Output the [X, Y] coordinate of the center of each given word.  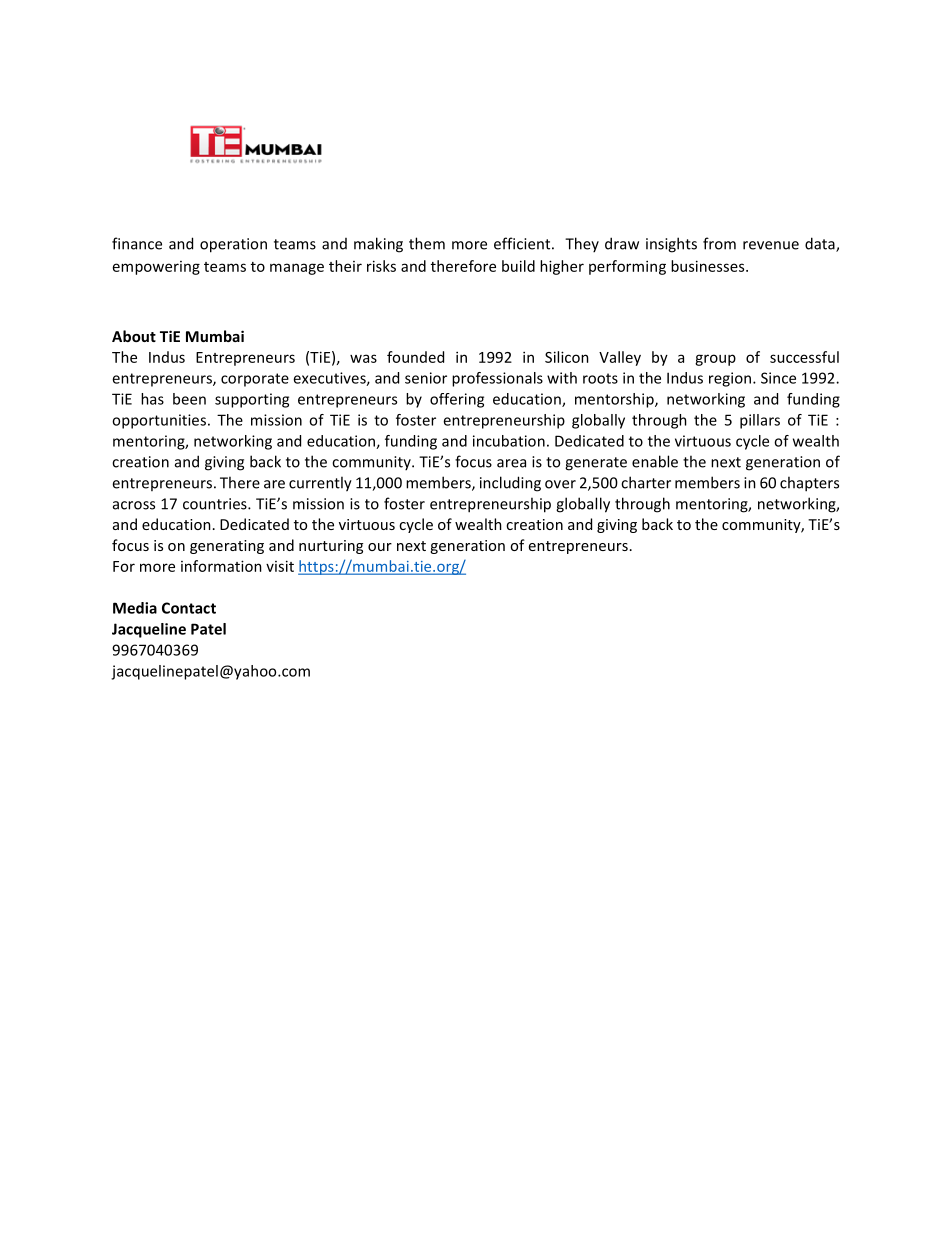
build [518, 266]
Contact [189, 608]
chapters [809, 484]
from [719, 243]
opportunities [159, 421]
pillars [760, 421]
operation [233, 245]
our [380, 547]
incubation [509, 441]
